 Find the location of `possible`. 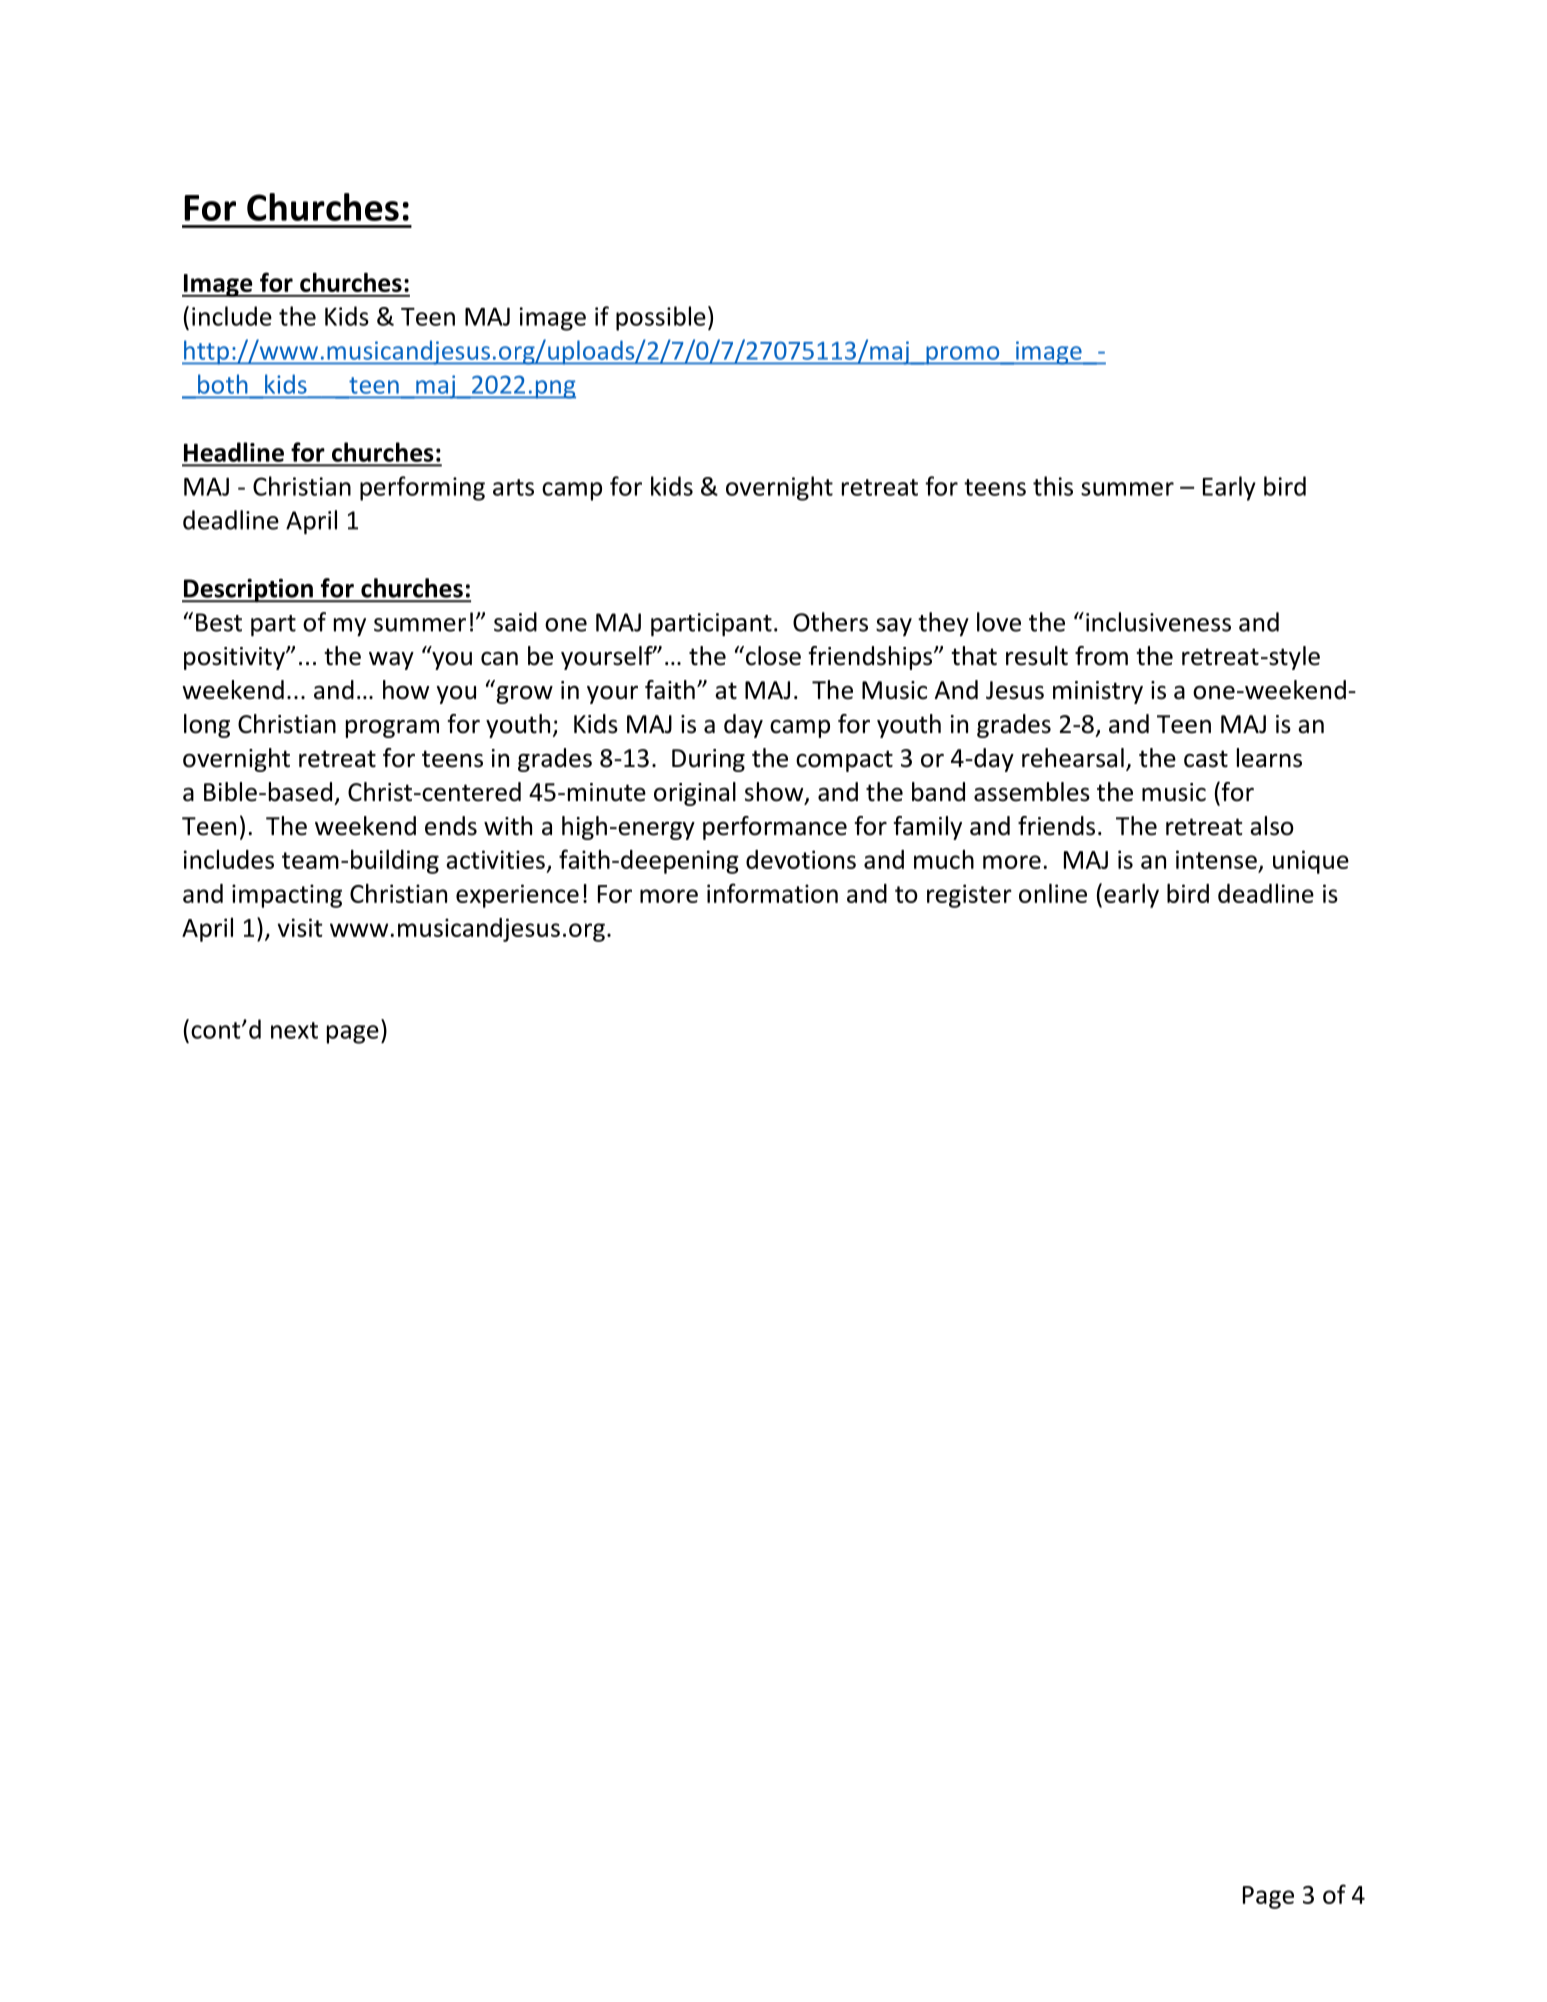

possible is located at coordinates (661, 318).
